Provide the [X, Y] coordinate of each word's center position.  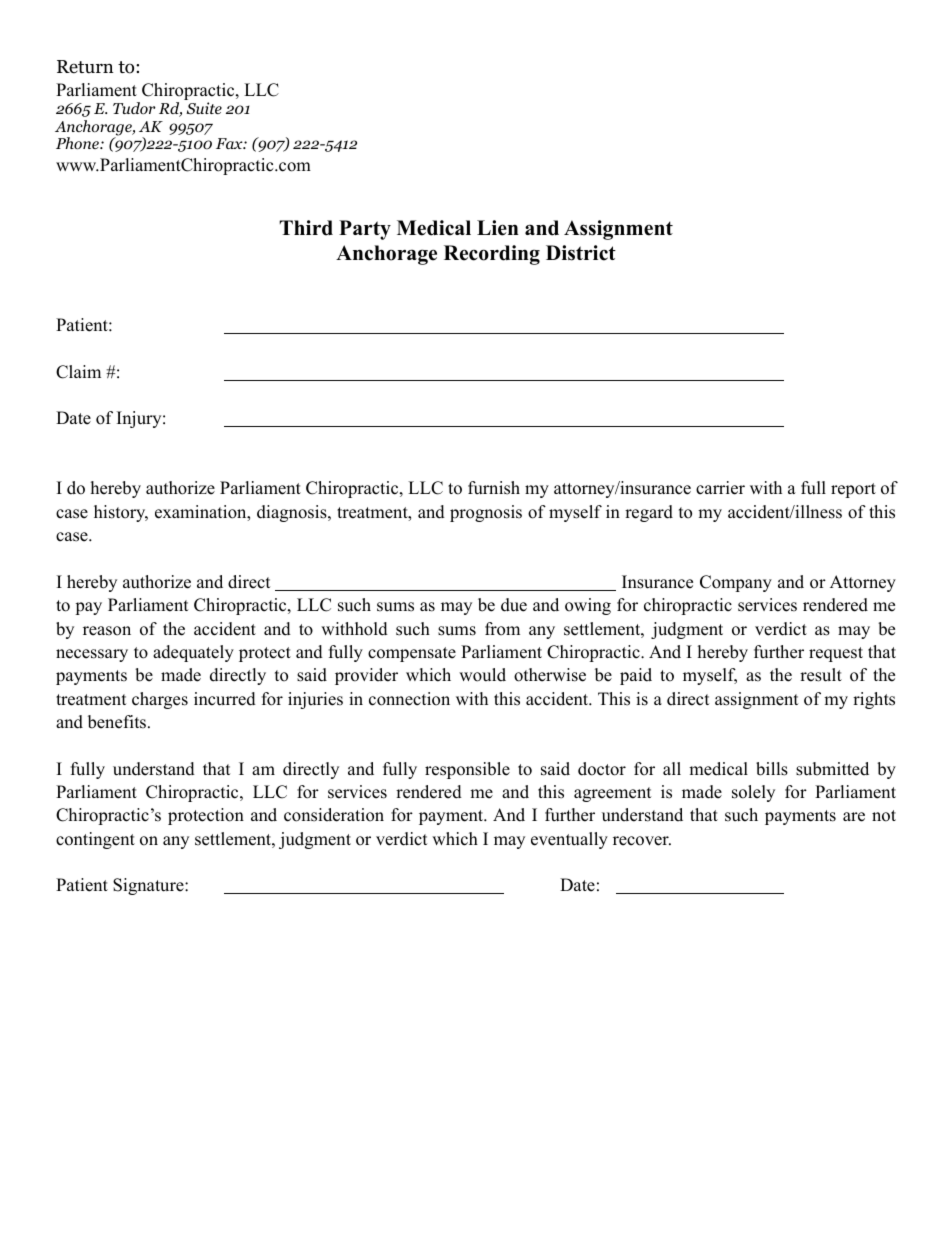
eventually [569, 840]
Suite [204, 108]
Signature [149, 886]
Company [736, 583]
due [514, 605]
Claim [78, 372]
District [581, 253]
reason [107, 631]
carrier [720, 488]
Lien [498, 228]
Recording [492, 255]
